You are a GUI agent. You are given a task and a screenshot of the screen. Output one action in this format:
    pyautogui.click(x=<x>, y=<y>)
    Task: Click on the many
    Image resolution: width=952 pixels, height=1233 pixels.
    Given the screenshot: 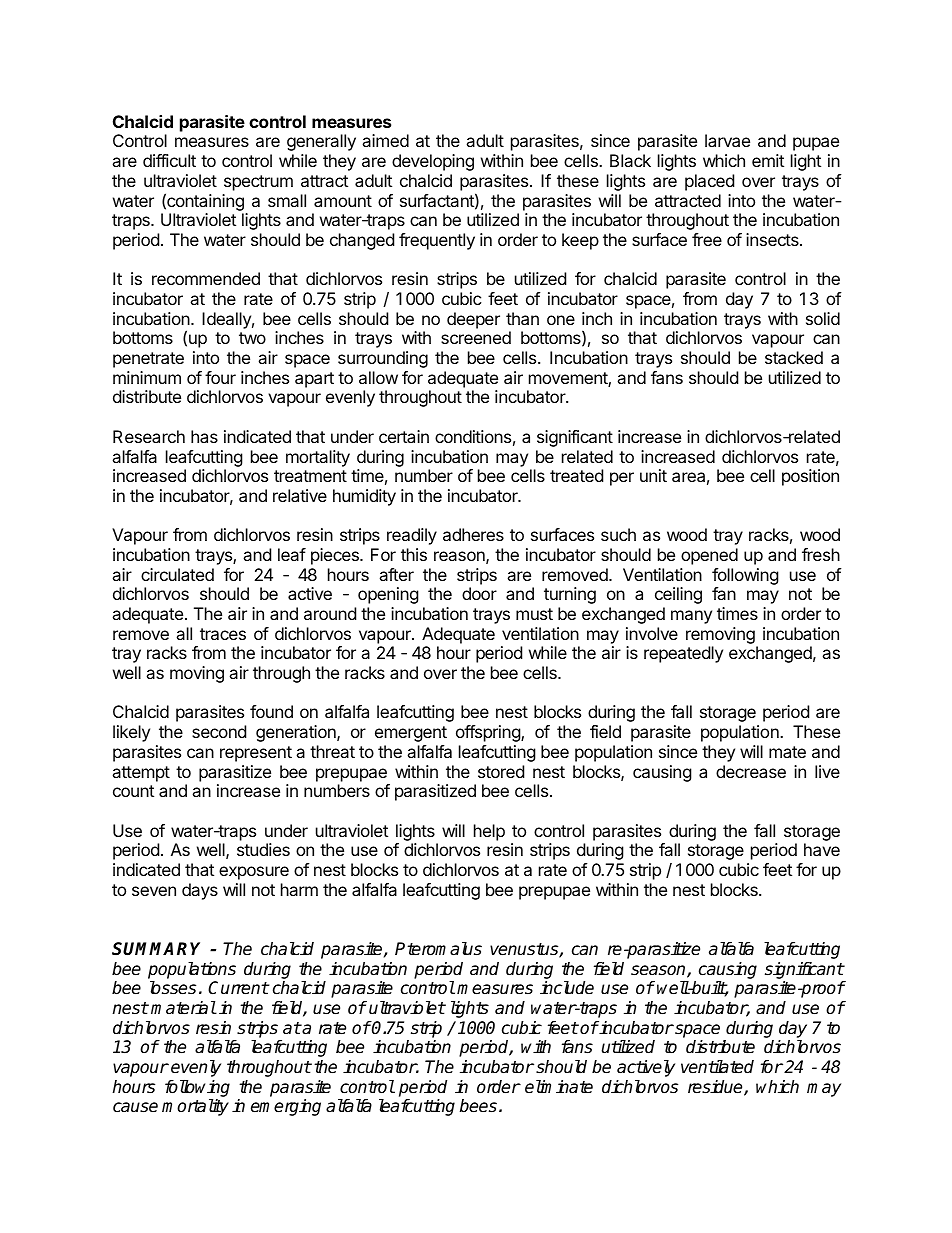 What is the action you would take?
    pyautogui.click(x=691, y=617)
